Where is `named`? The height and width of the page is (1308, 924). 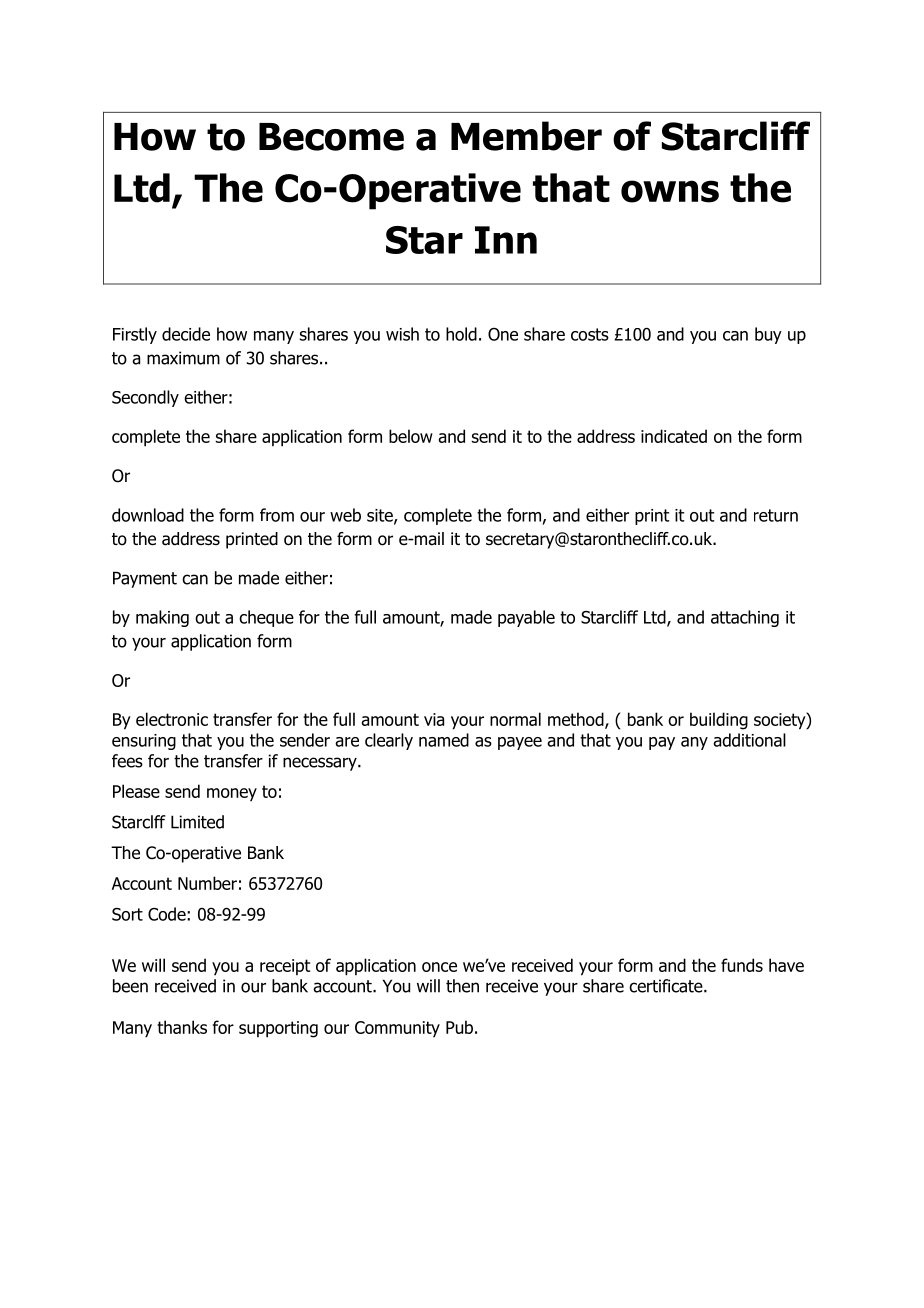
named is located at coordinates (444, 740).
